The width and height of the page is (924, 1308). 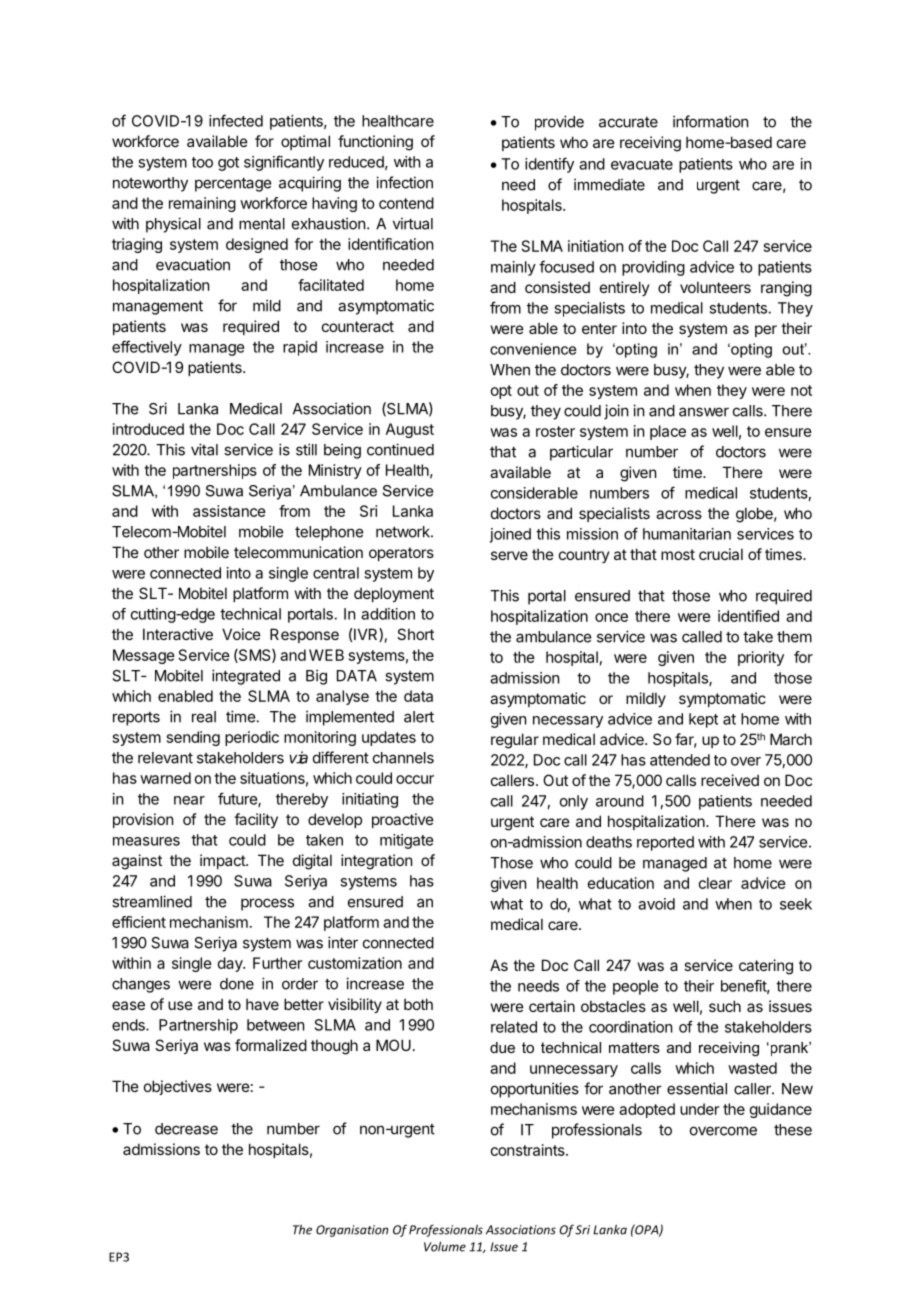 What do you see at coordinates (410, 430) in the page?
I see `August` at bounding box center [410, 430].
